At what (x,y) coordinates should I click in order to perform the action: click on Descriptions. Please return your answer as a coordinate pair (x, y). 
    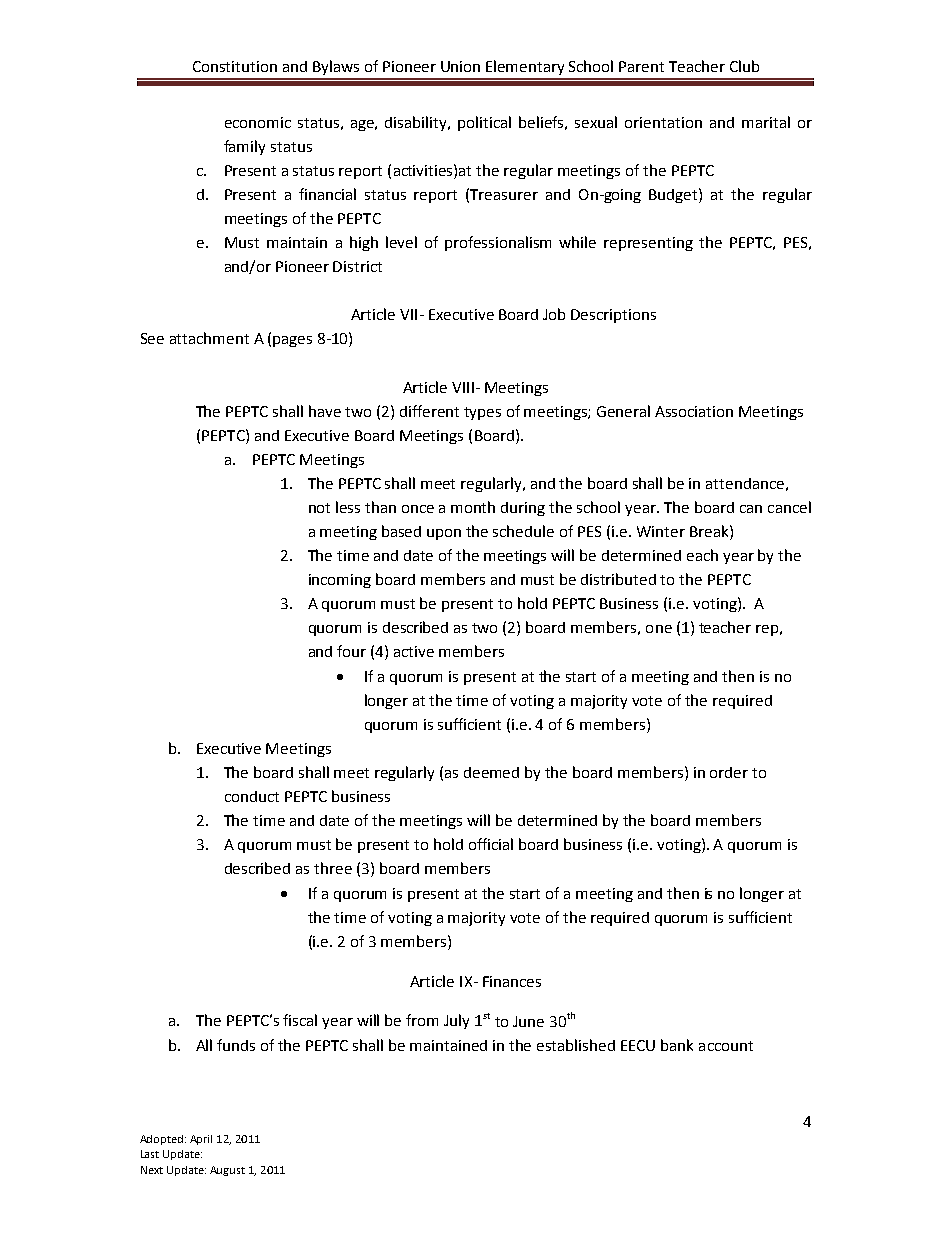
    Looking at the image, I should click on (613, 316).
